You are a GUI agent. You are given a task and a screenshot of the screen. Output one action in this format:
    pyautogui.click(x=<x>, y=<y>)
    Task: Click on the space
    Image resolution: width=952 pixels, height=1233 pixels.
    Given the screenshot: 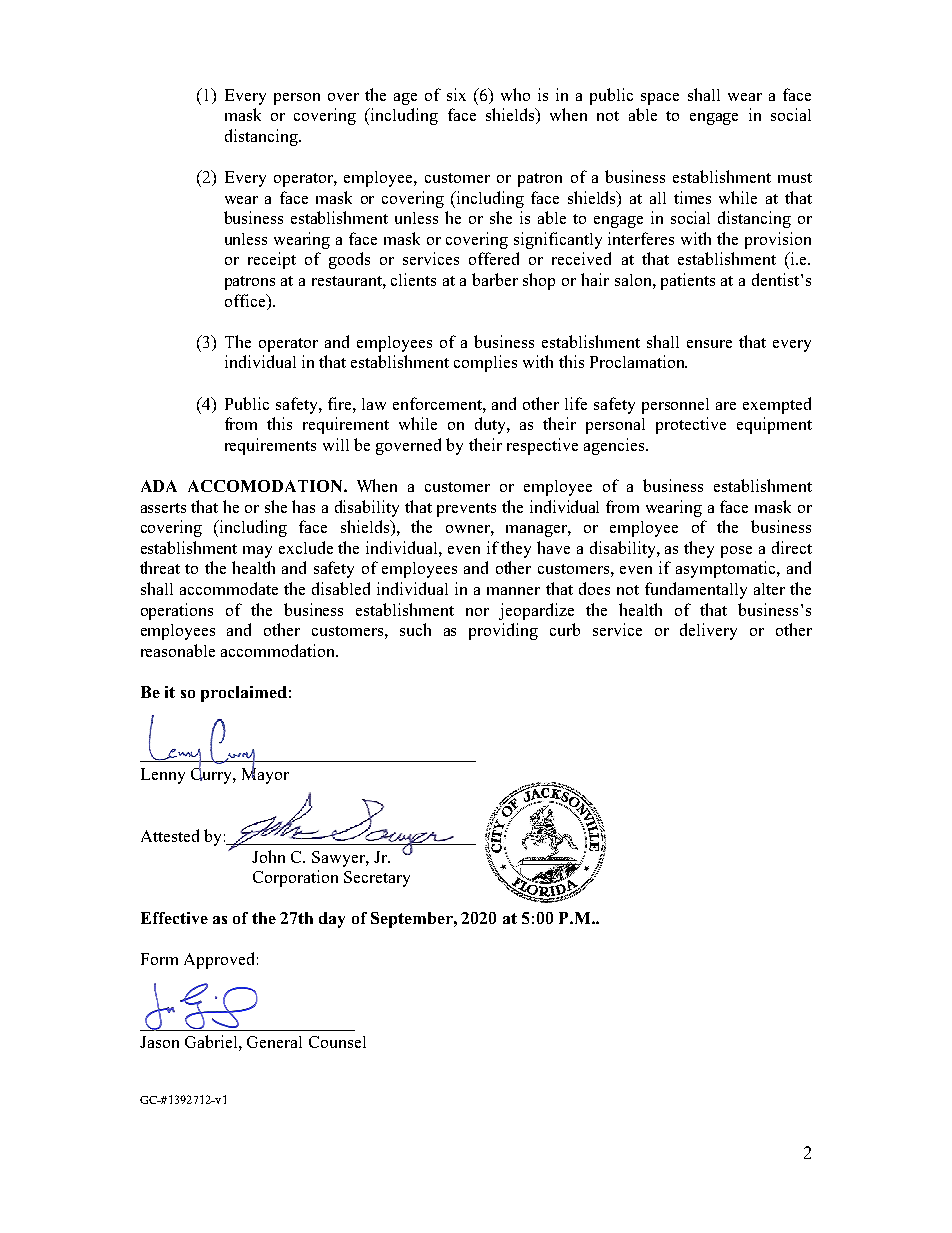 What is the action you would take?
    pyautogui.click(x=660, y=99)
